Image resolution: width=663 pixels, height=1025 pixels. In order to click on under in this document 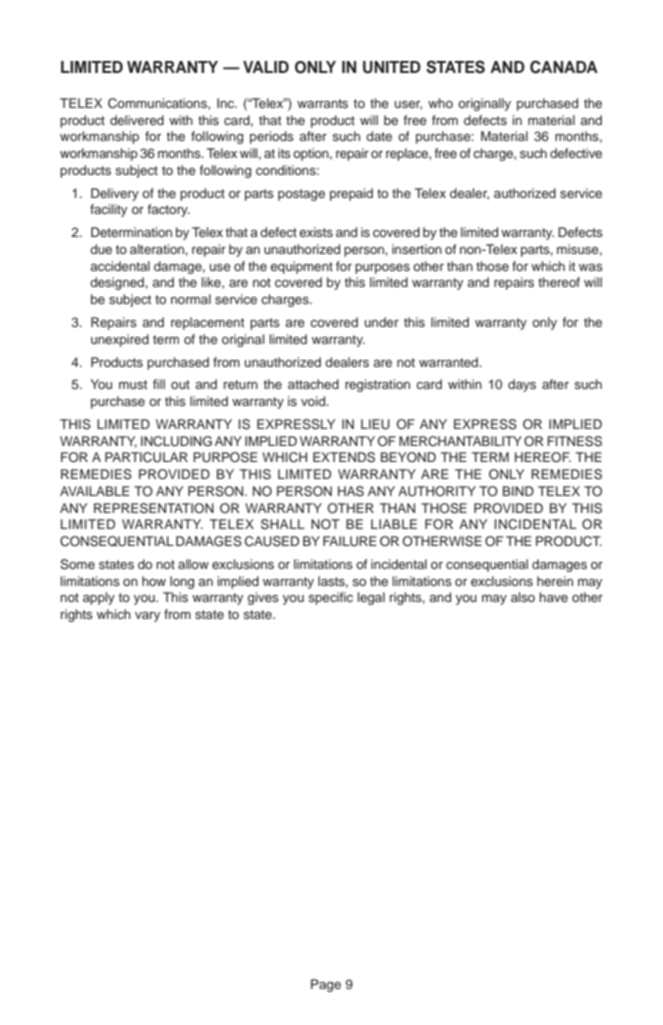, I will do `click(382, 322)`.
